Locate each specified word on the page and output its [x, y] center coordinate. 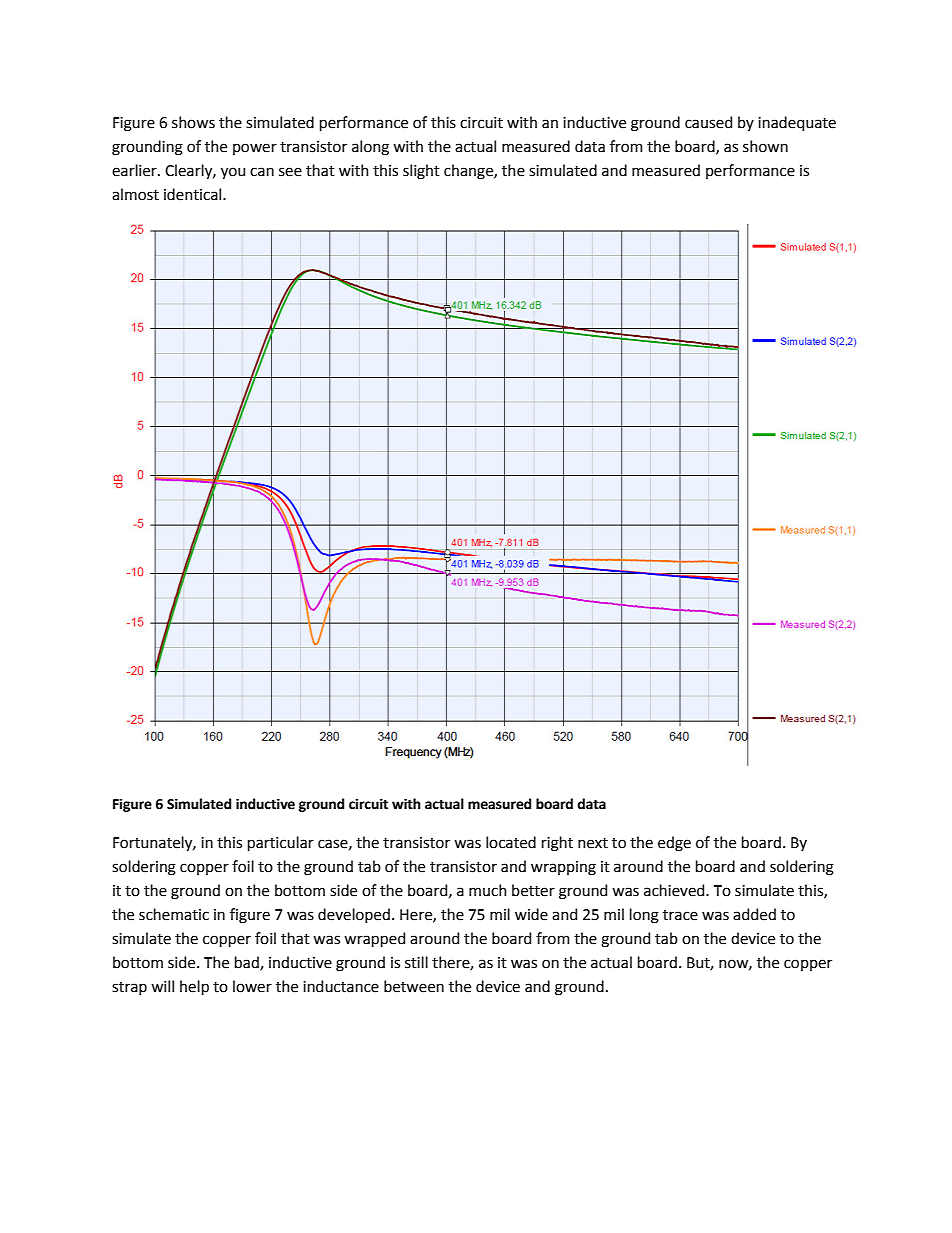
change [469, 172]
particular [281, 843]
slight [421, 172]
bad [248, 963]
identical [194, 194]
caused [708, 122]
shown [765, 146]
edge [674, 844]
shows [193, 122]
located [511, 842]
